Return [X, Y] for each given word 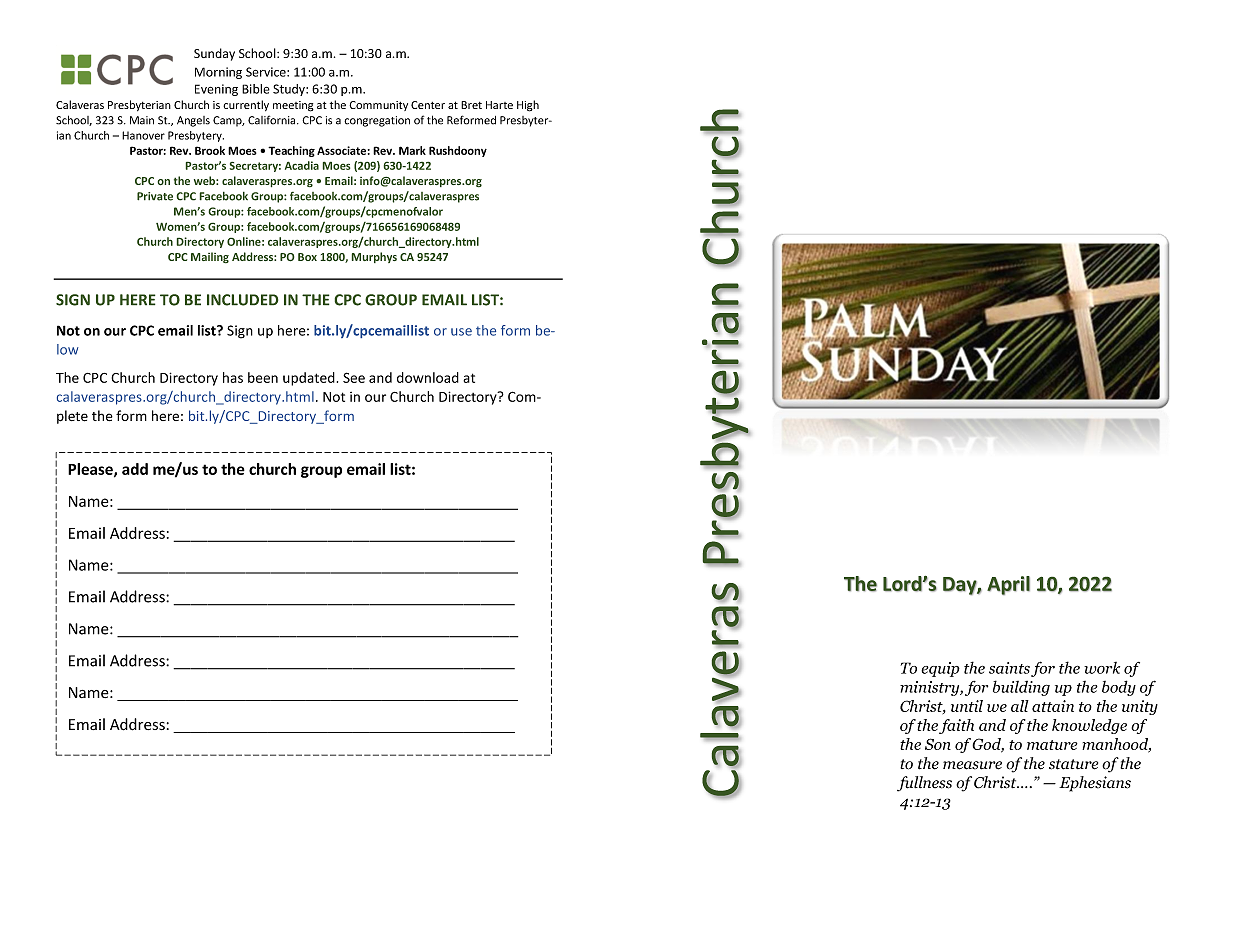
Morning [218, 73]
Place [85, 755]
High [528, 106]
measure [972, 765]
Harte [499, 105]
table [351, 755]
